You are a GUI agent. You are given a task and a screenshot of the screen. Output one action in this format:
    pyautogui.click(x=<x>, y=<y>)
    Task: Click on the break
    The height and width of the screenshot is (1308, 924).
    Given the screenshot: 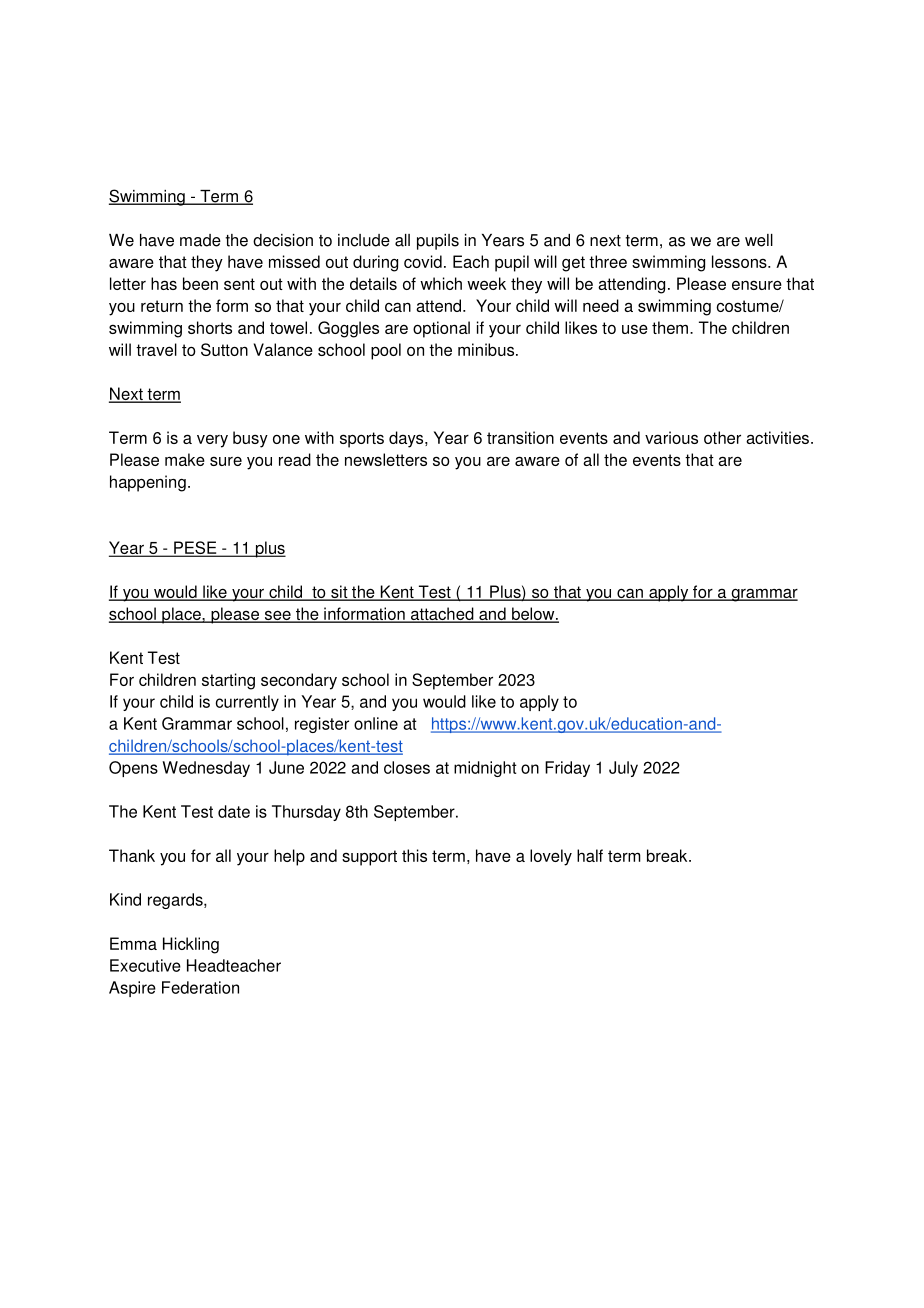 What is the action you would take?
    pyautogui.click(x=668, y=855)
